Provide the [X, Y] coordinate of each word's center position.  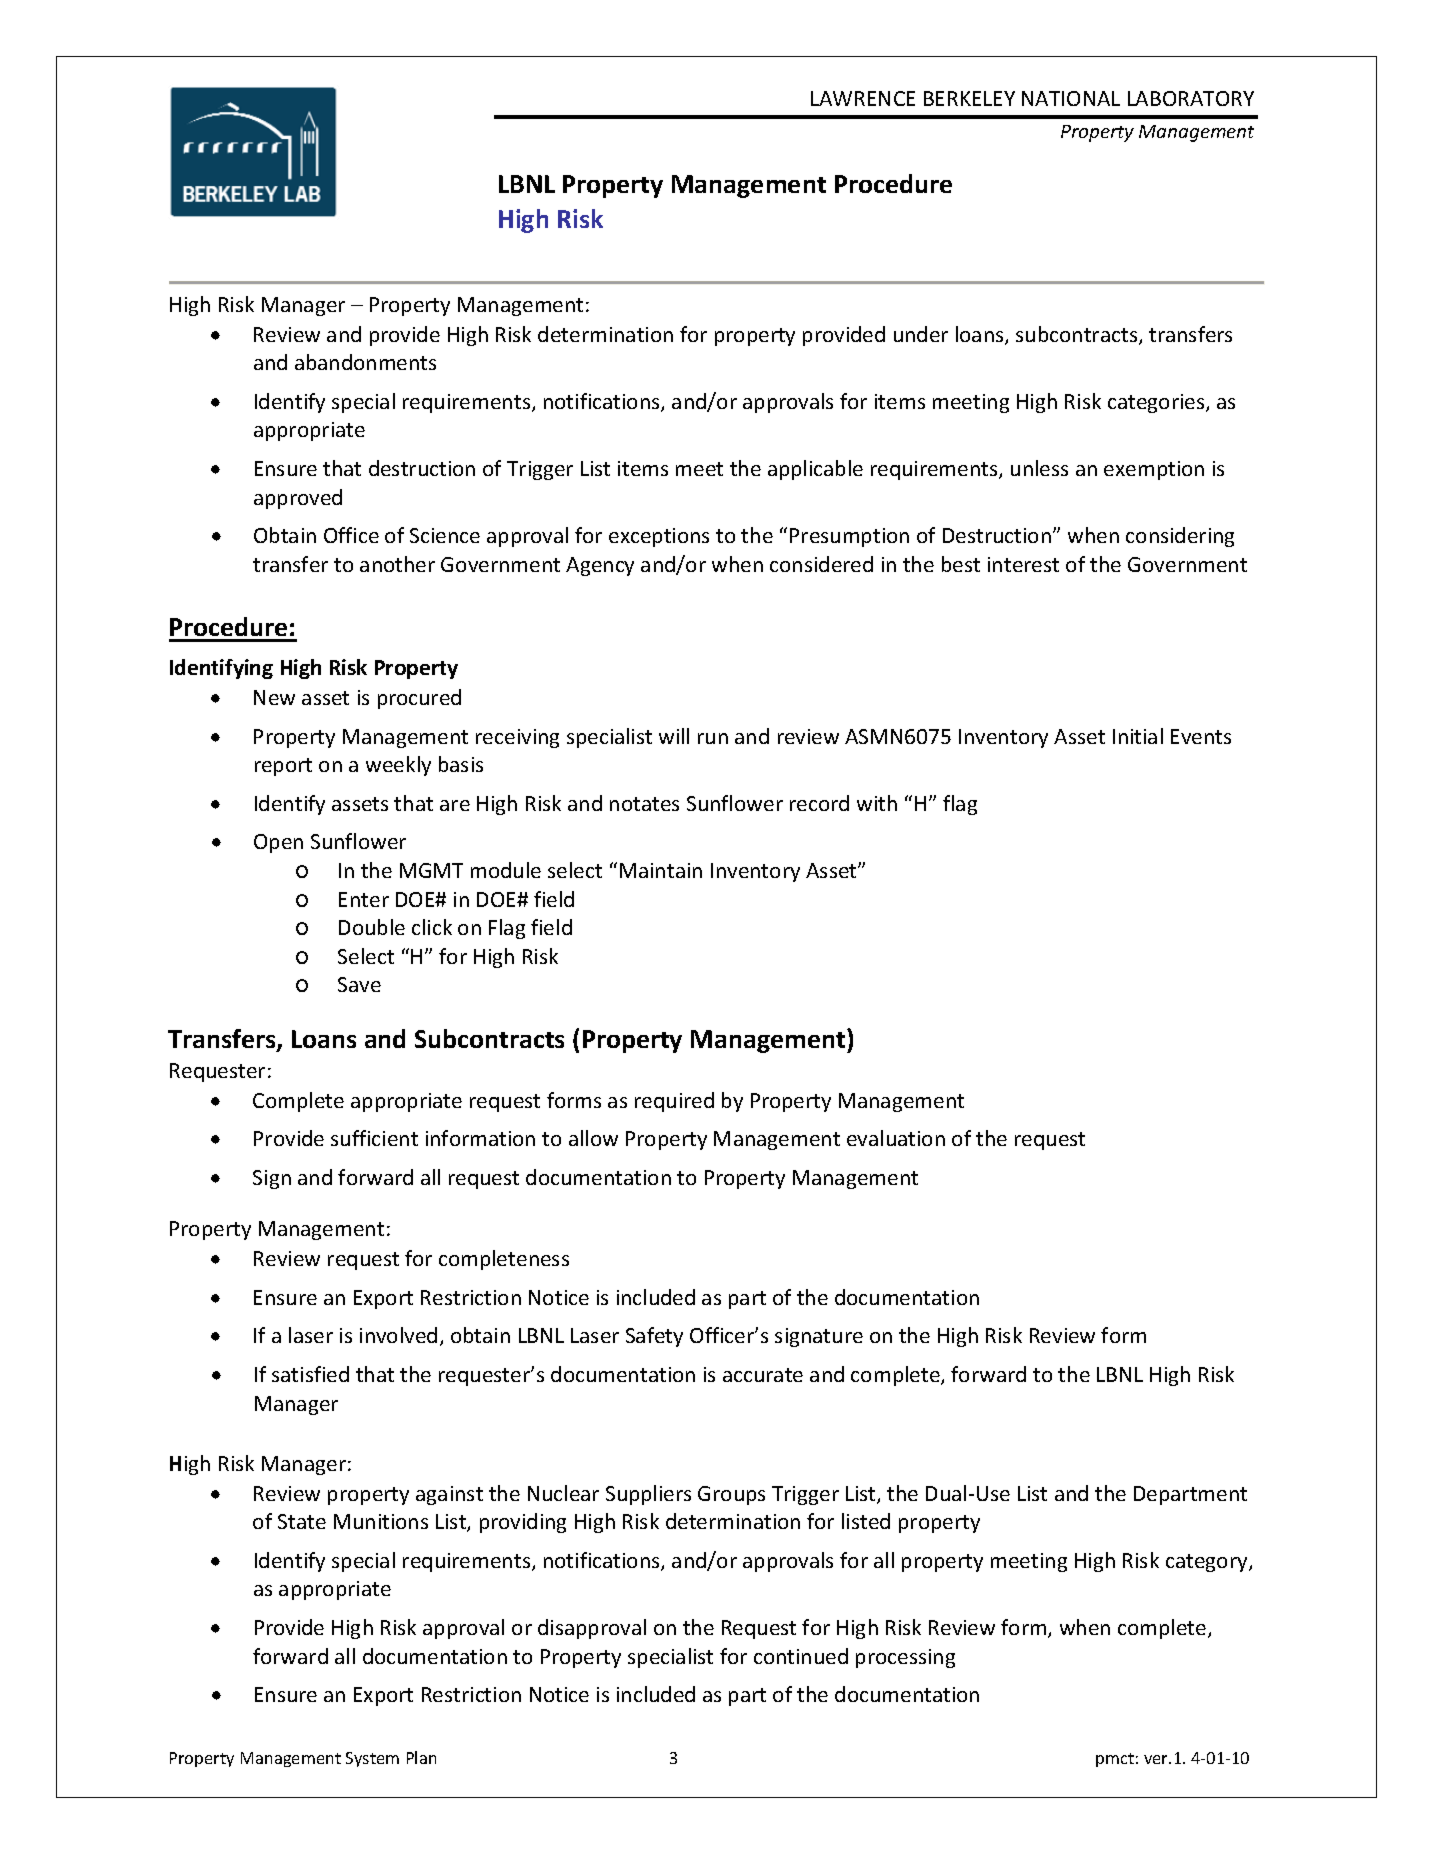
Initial [1138, 736]
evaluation [896, 1138]
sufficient [374, 1138]
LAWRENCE [863, 98]
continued [801, 1656]
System [372, 1759]
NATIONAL [1071, 98]
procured [419, 699]
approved [298, 499]
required [674, 1102]
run [713, 738]
